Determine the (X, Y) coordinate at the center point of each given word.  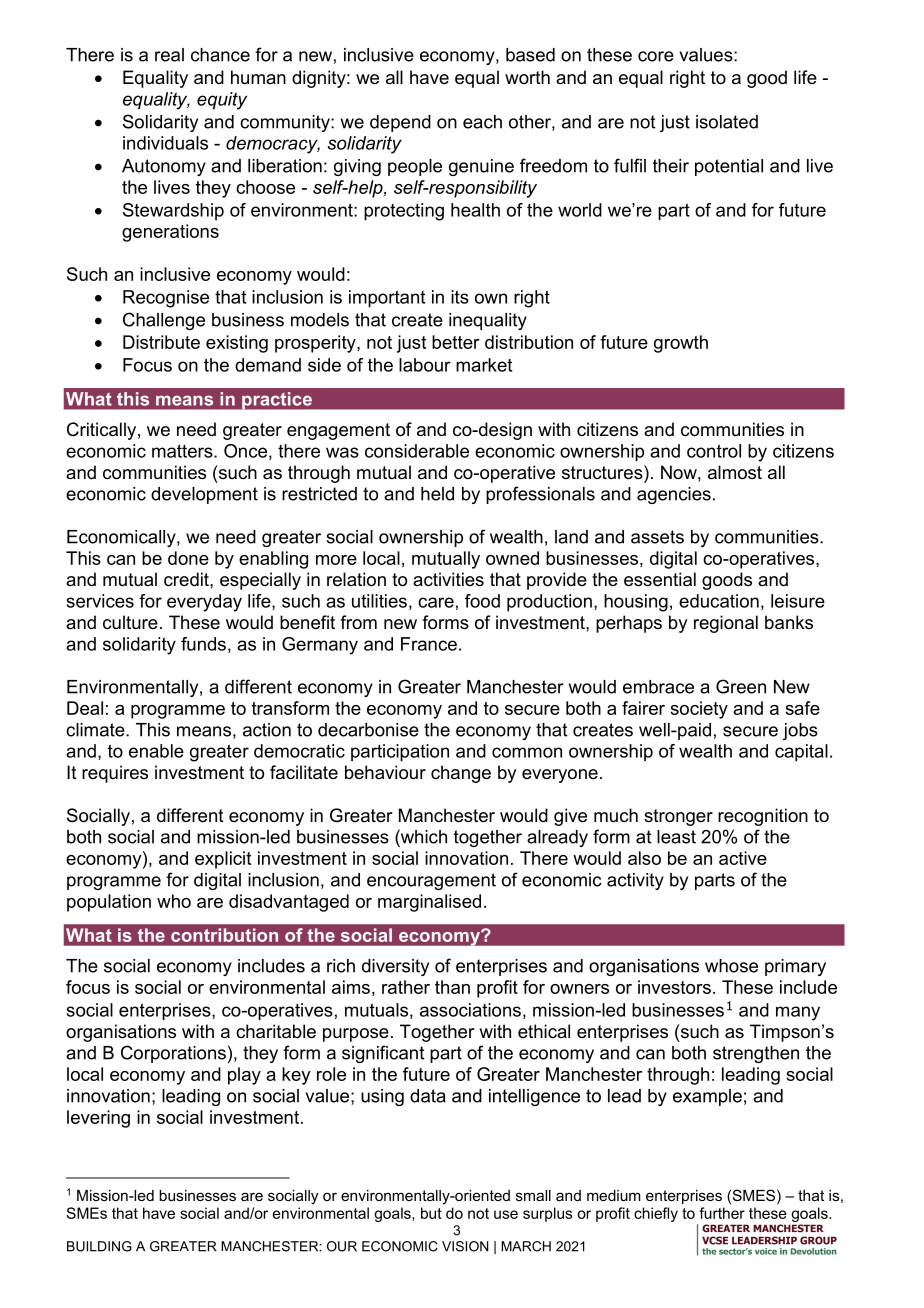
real (169, 55)
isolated (727, 122)
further (722, 1213)
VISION (465, 1246)
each (482, 122)
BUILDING (99, 1246)
